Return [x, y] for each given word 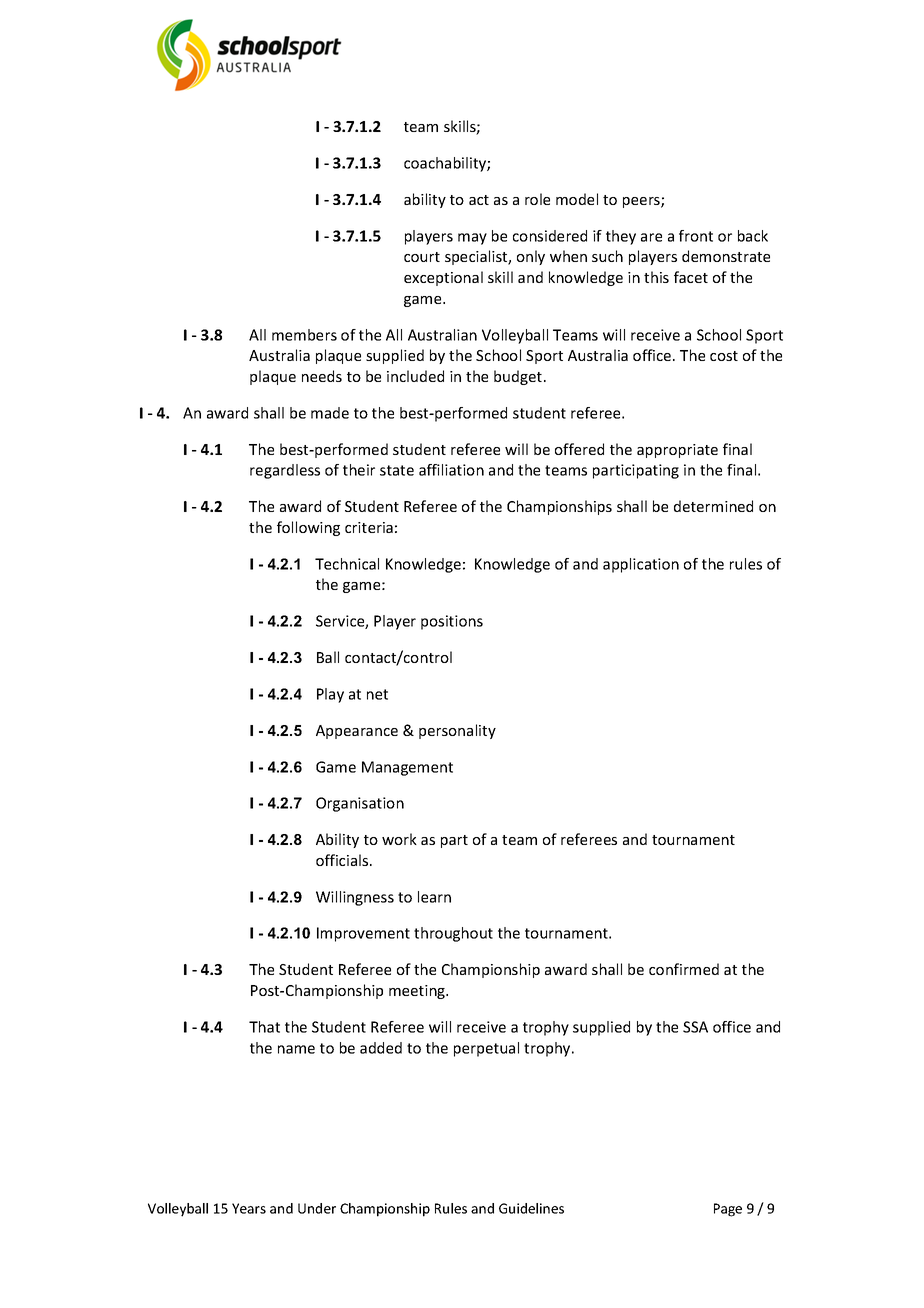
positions [452, 622]
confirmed [684, 969]
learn [434, 897]
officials [343, 860]
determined [713, 506]
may [472, 239]
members [304, 335]
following [308, 528]
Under [317, 1208]
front [696, 236]
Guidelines [531, 1208]
